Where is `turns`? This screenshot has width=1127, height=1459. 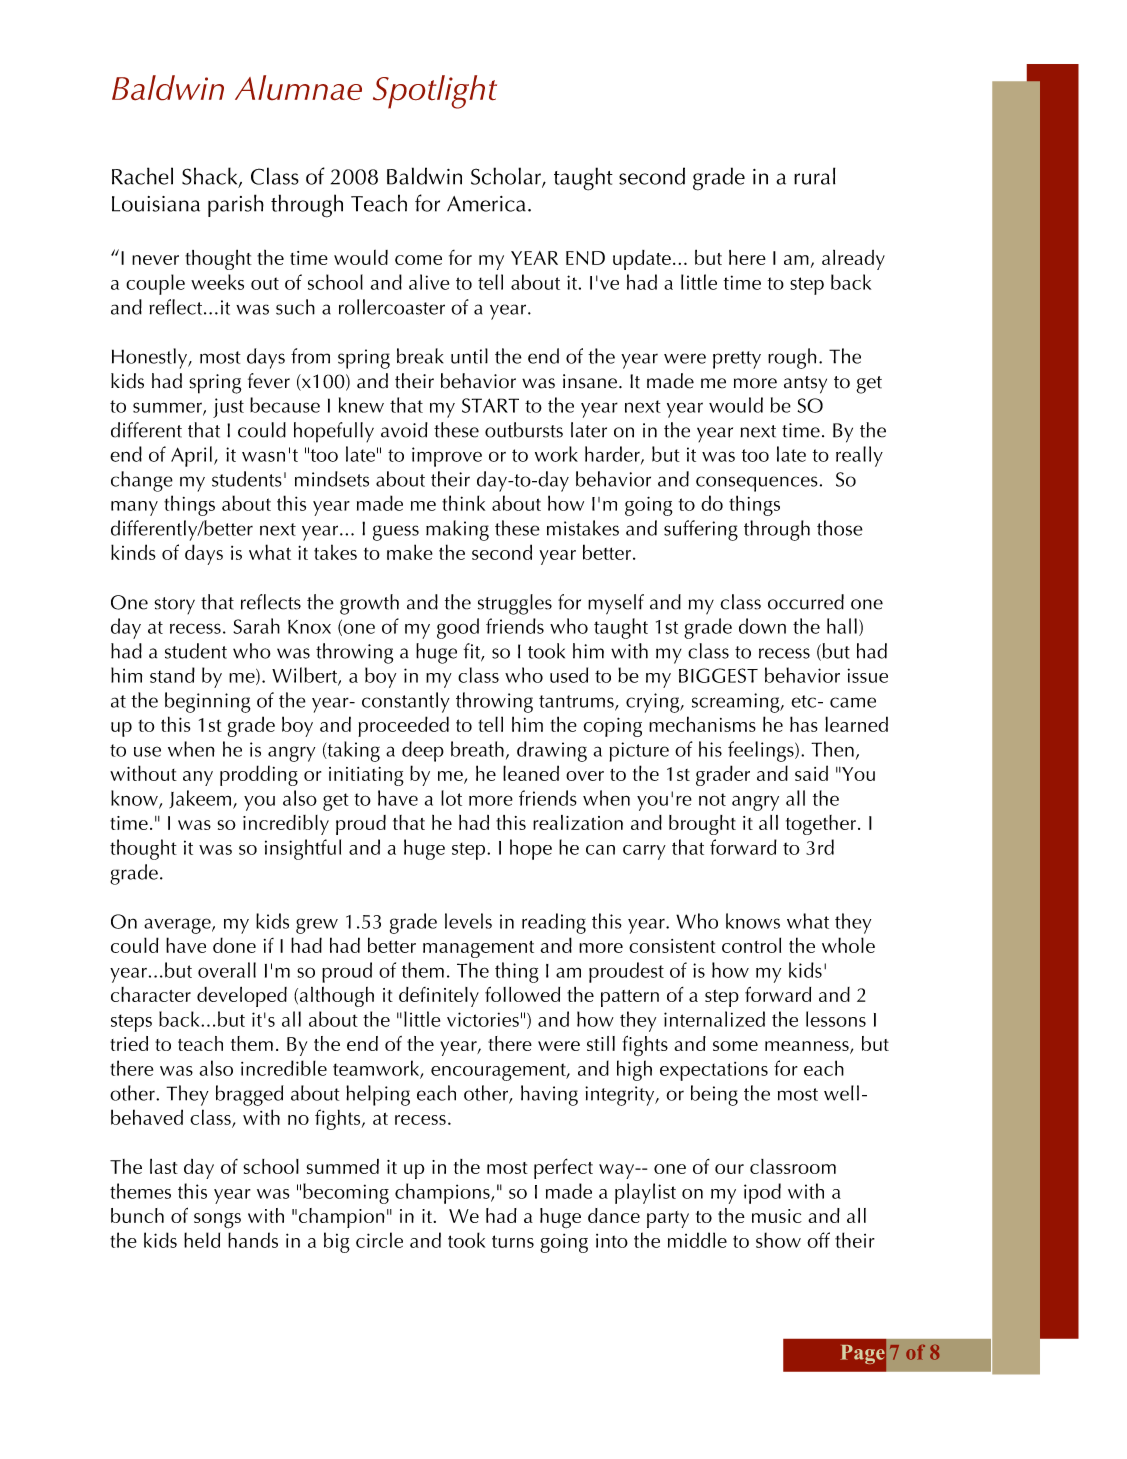 turns is located at coordinates (513, 1241).
